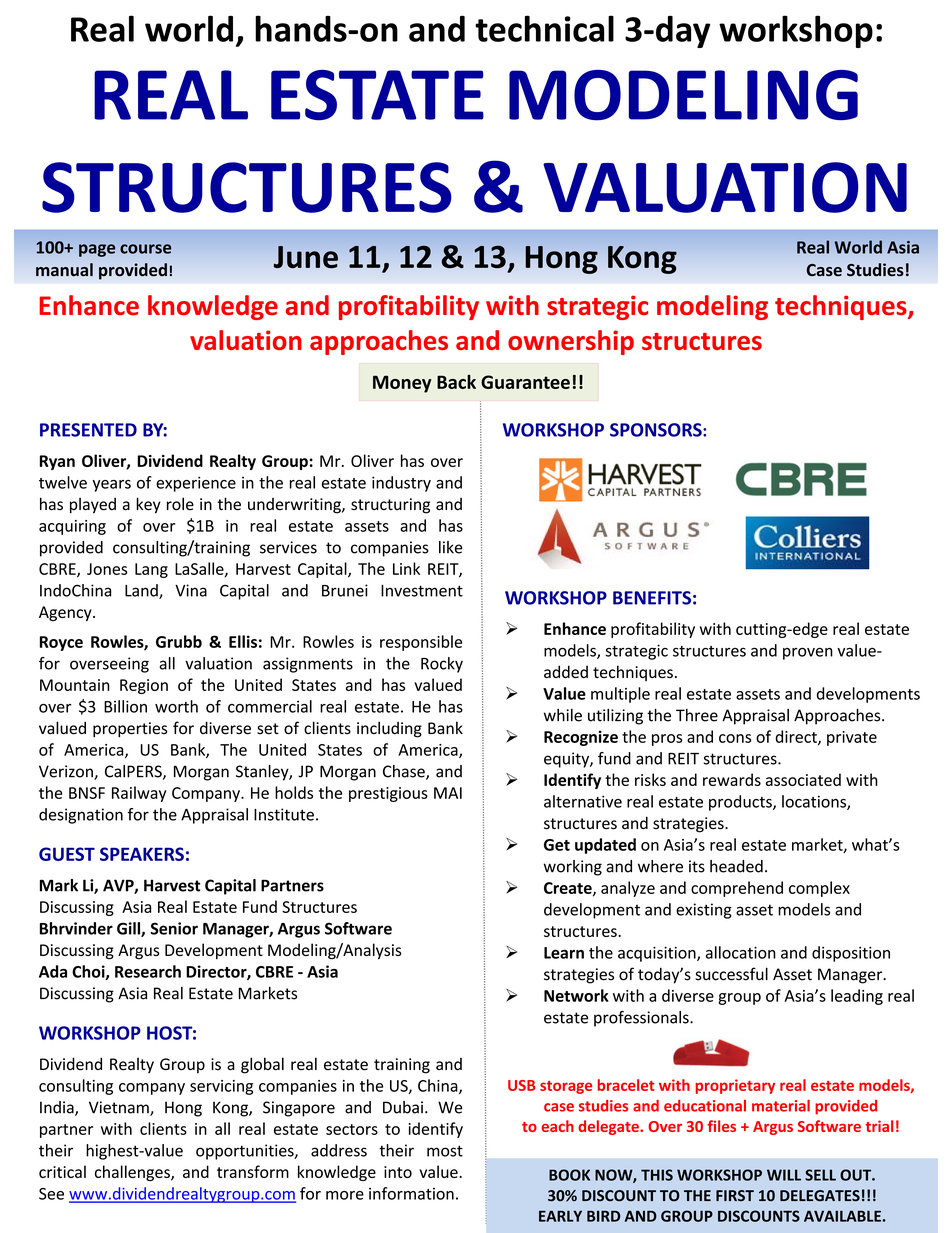  Describe the element at coordinates (421, 643) in the screenshot. I see `responsible` at that location.
